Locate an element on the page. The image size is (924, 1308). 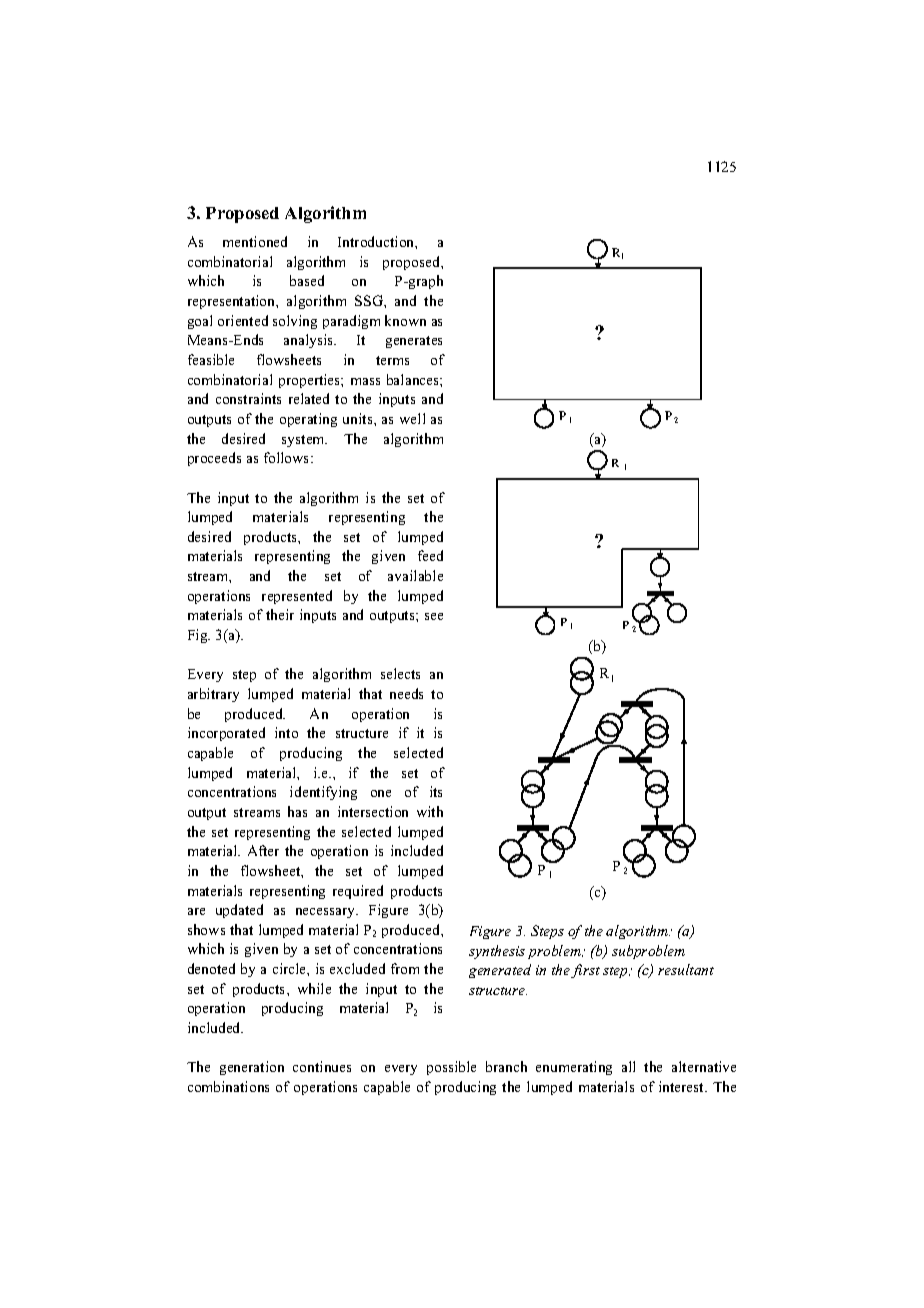
After is located at coordinates (263, 850).
